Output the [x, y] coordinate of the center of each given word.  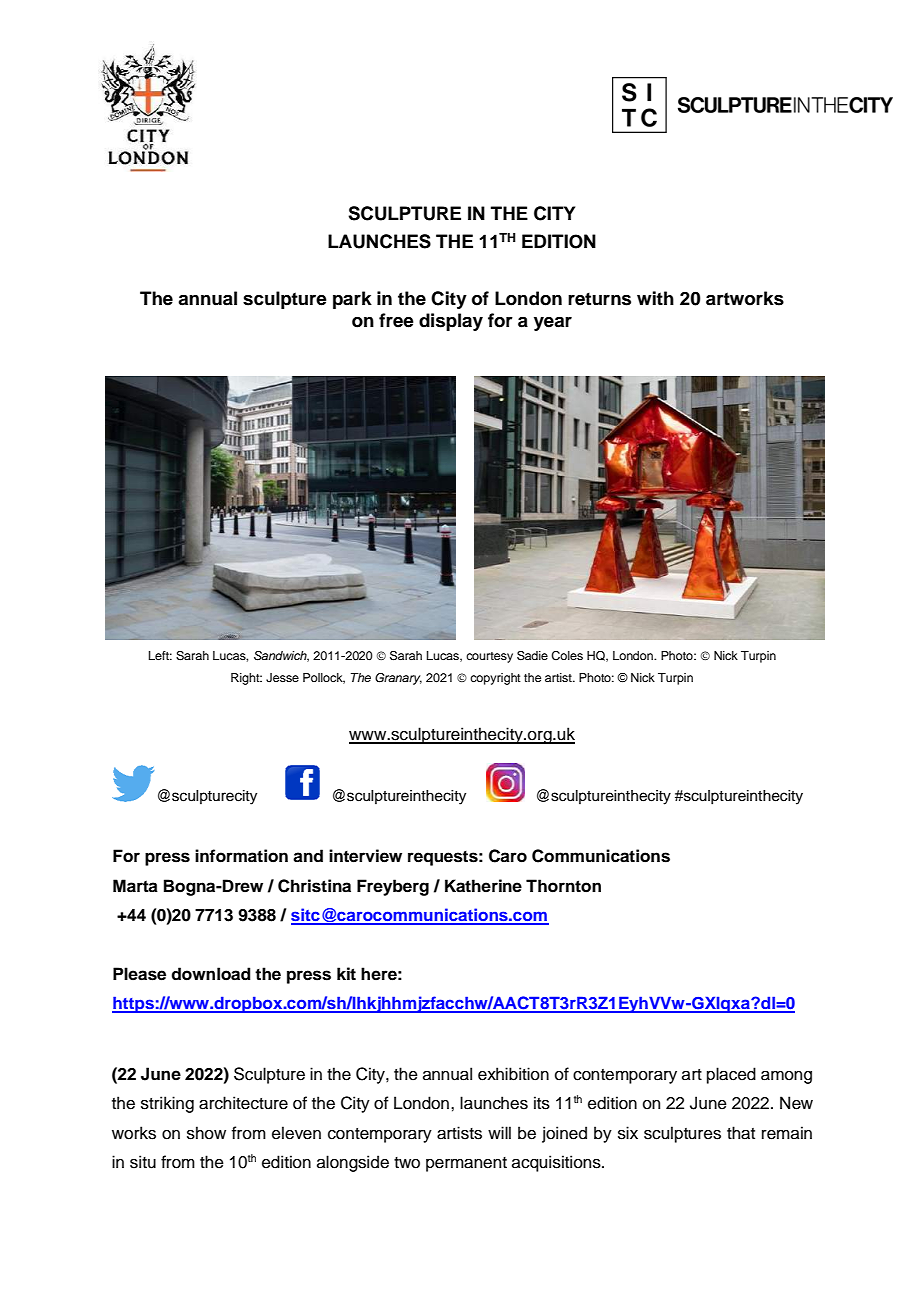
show [206, 1133]
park [352, 300]
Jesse [282, 678]
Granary [398, 679]
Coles [567, 656]
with [655, 298]
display [451, 322]
